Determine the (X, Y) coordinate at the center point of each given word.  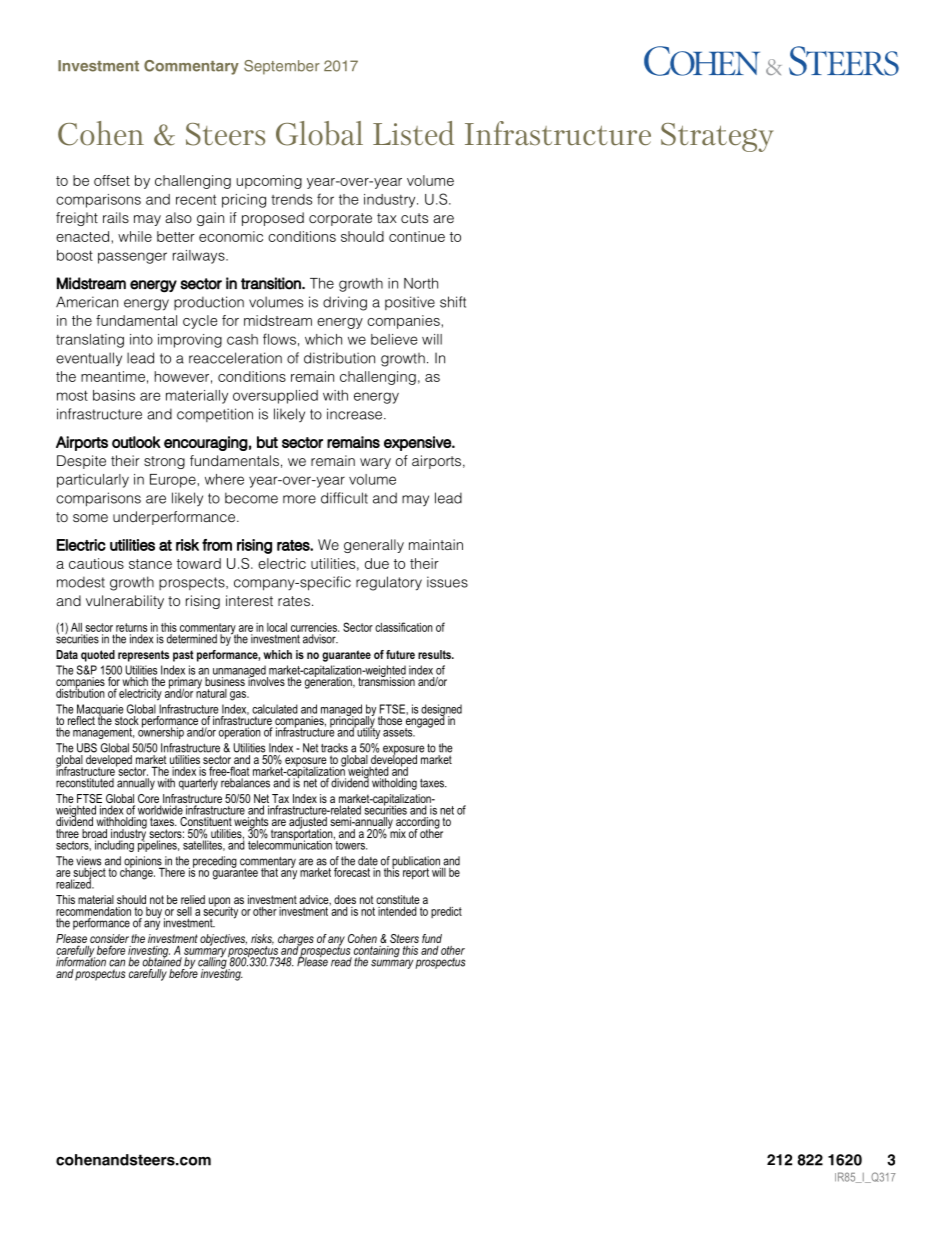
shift (453, 302)
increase (354, 414)
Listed (413, 133)
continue (417, 236)
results (435, 654)
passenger (132, 258)
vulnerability (125, 602)
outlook (136, 442)
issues (447, 582)
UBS (87, 748)
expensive (418, 443)
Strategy (717, 137)
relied (193, 899)
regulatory (389, 583)
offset (112, 180)
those (390, 720)
